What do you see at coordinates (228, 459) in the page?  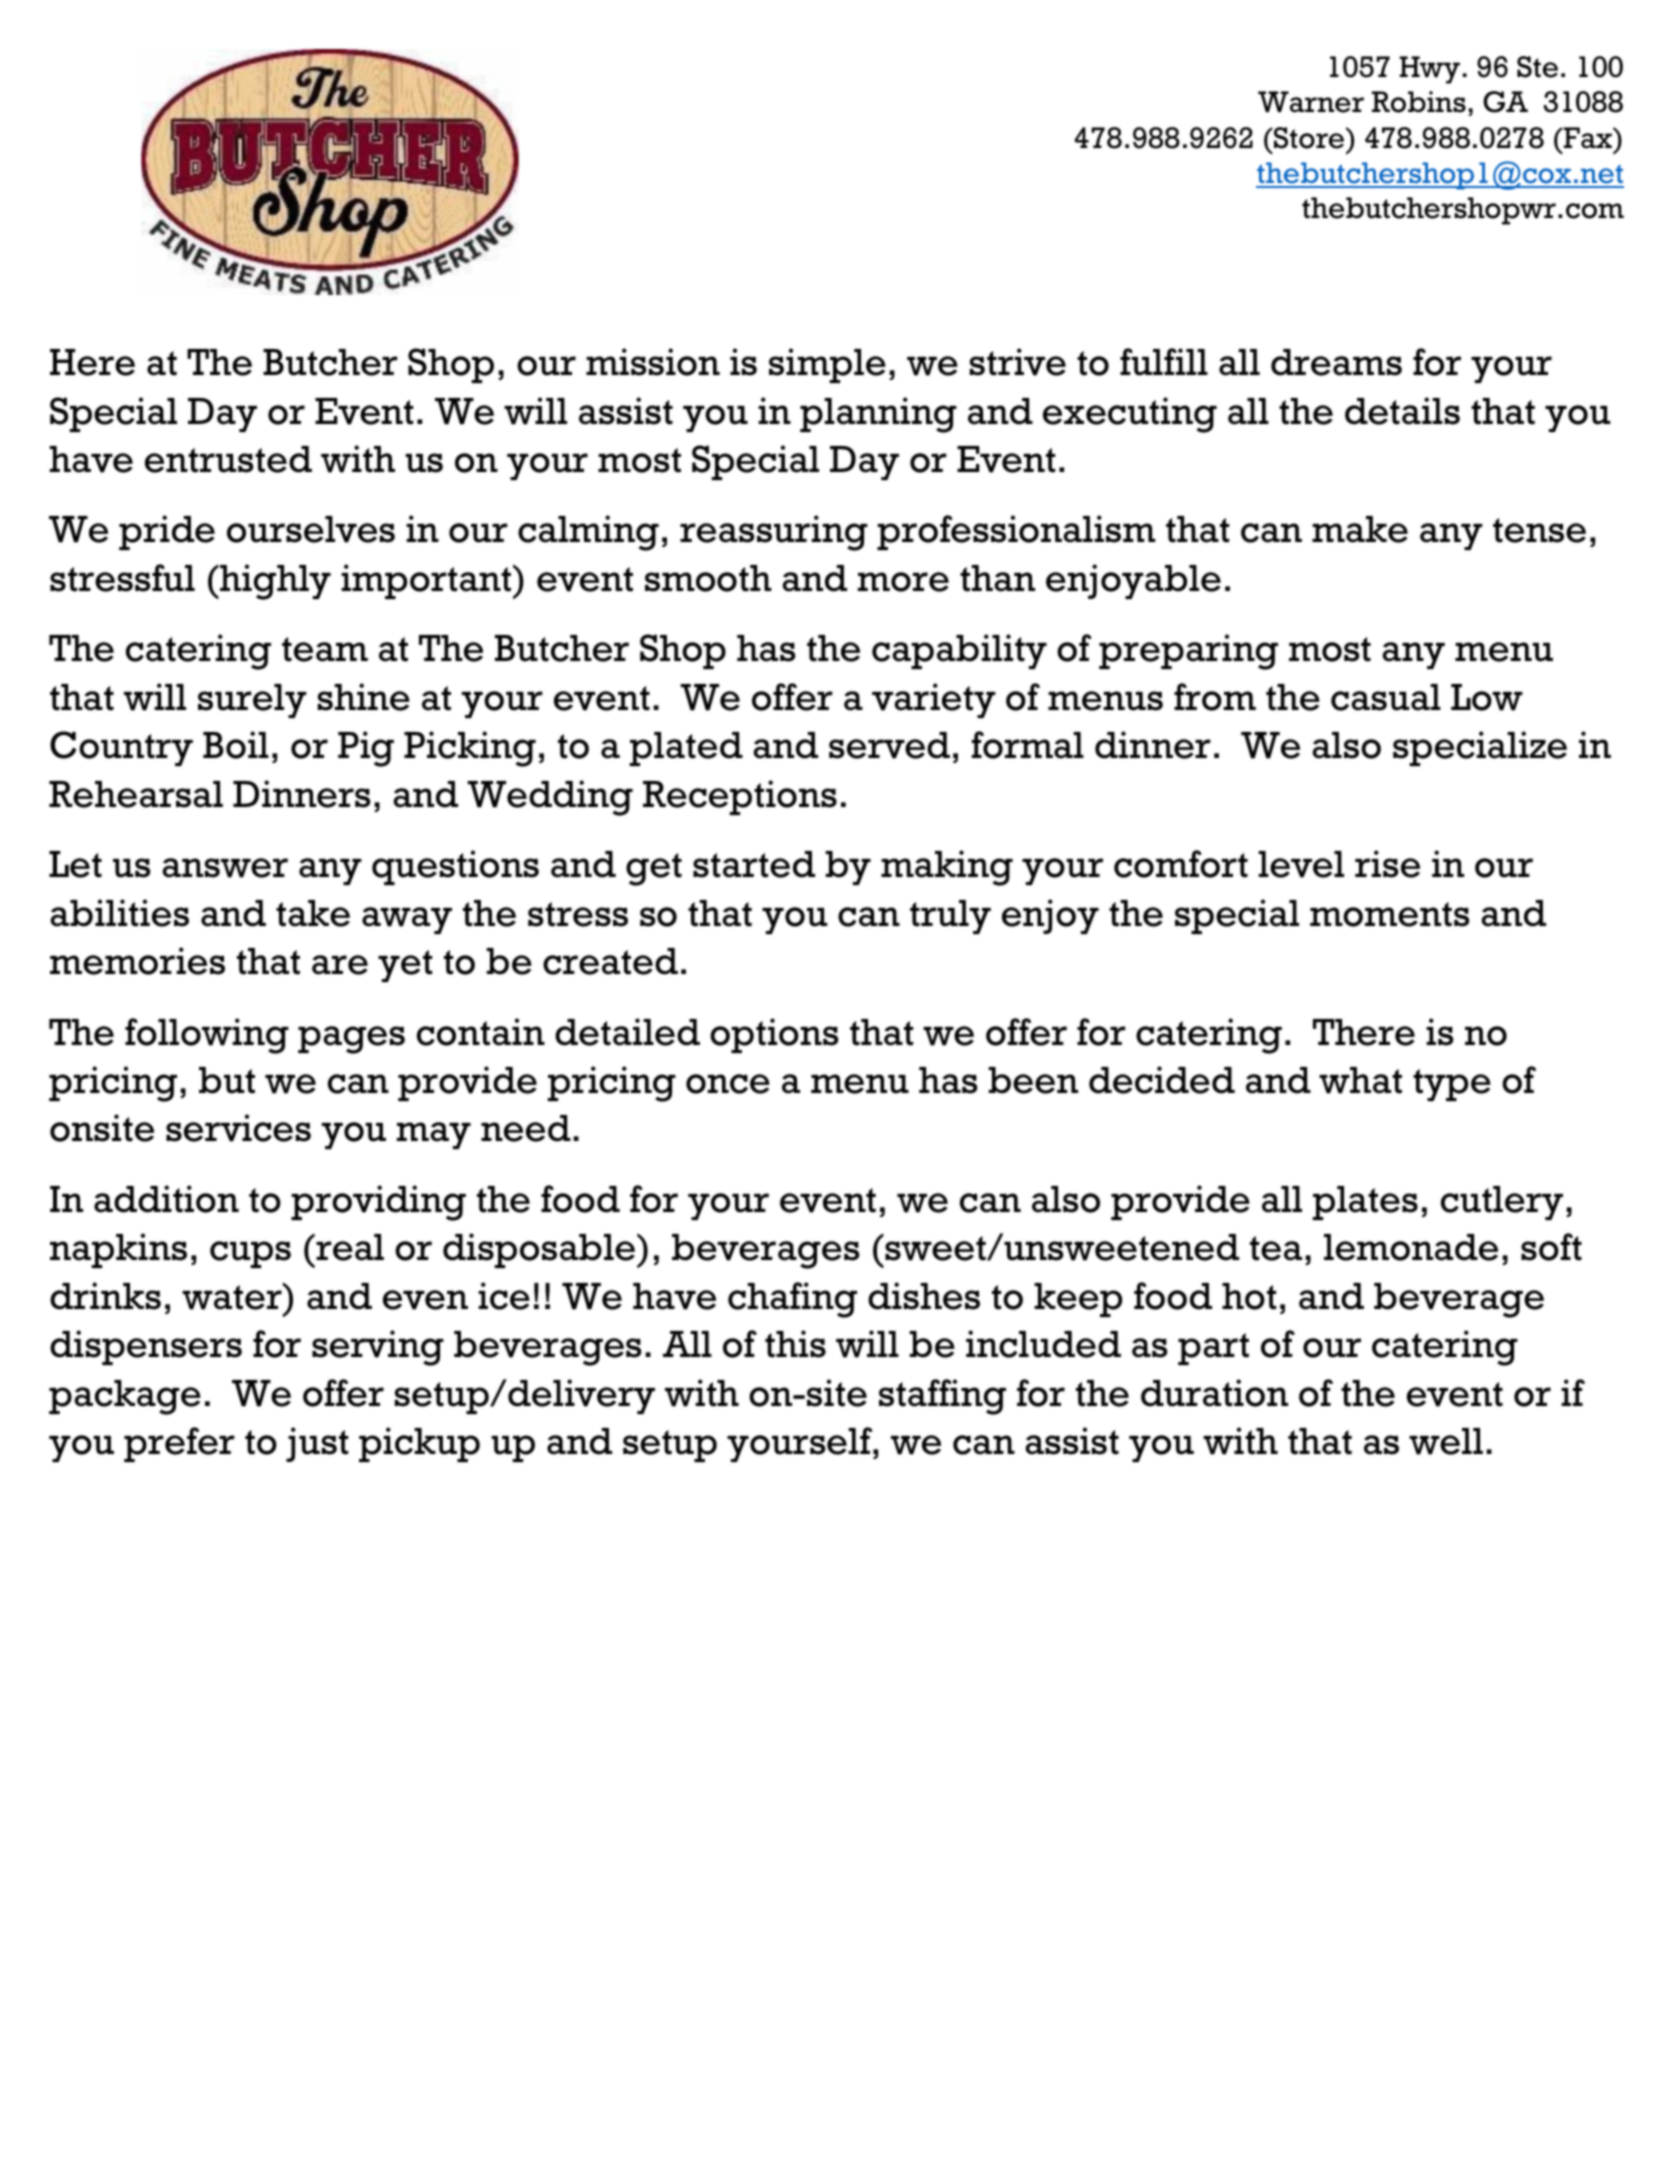 I see `entrusted` at bounding box center [228, 459].
